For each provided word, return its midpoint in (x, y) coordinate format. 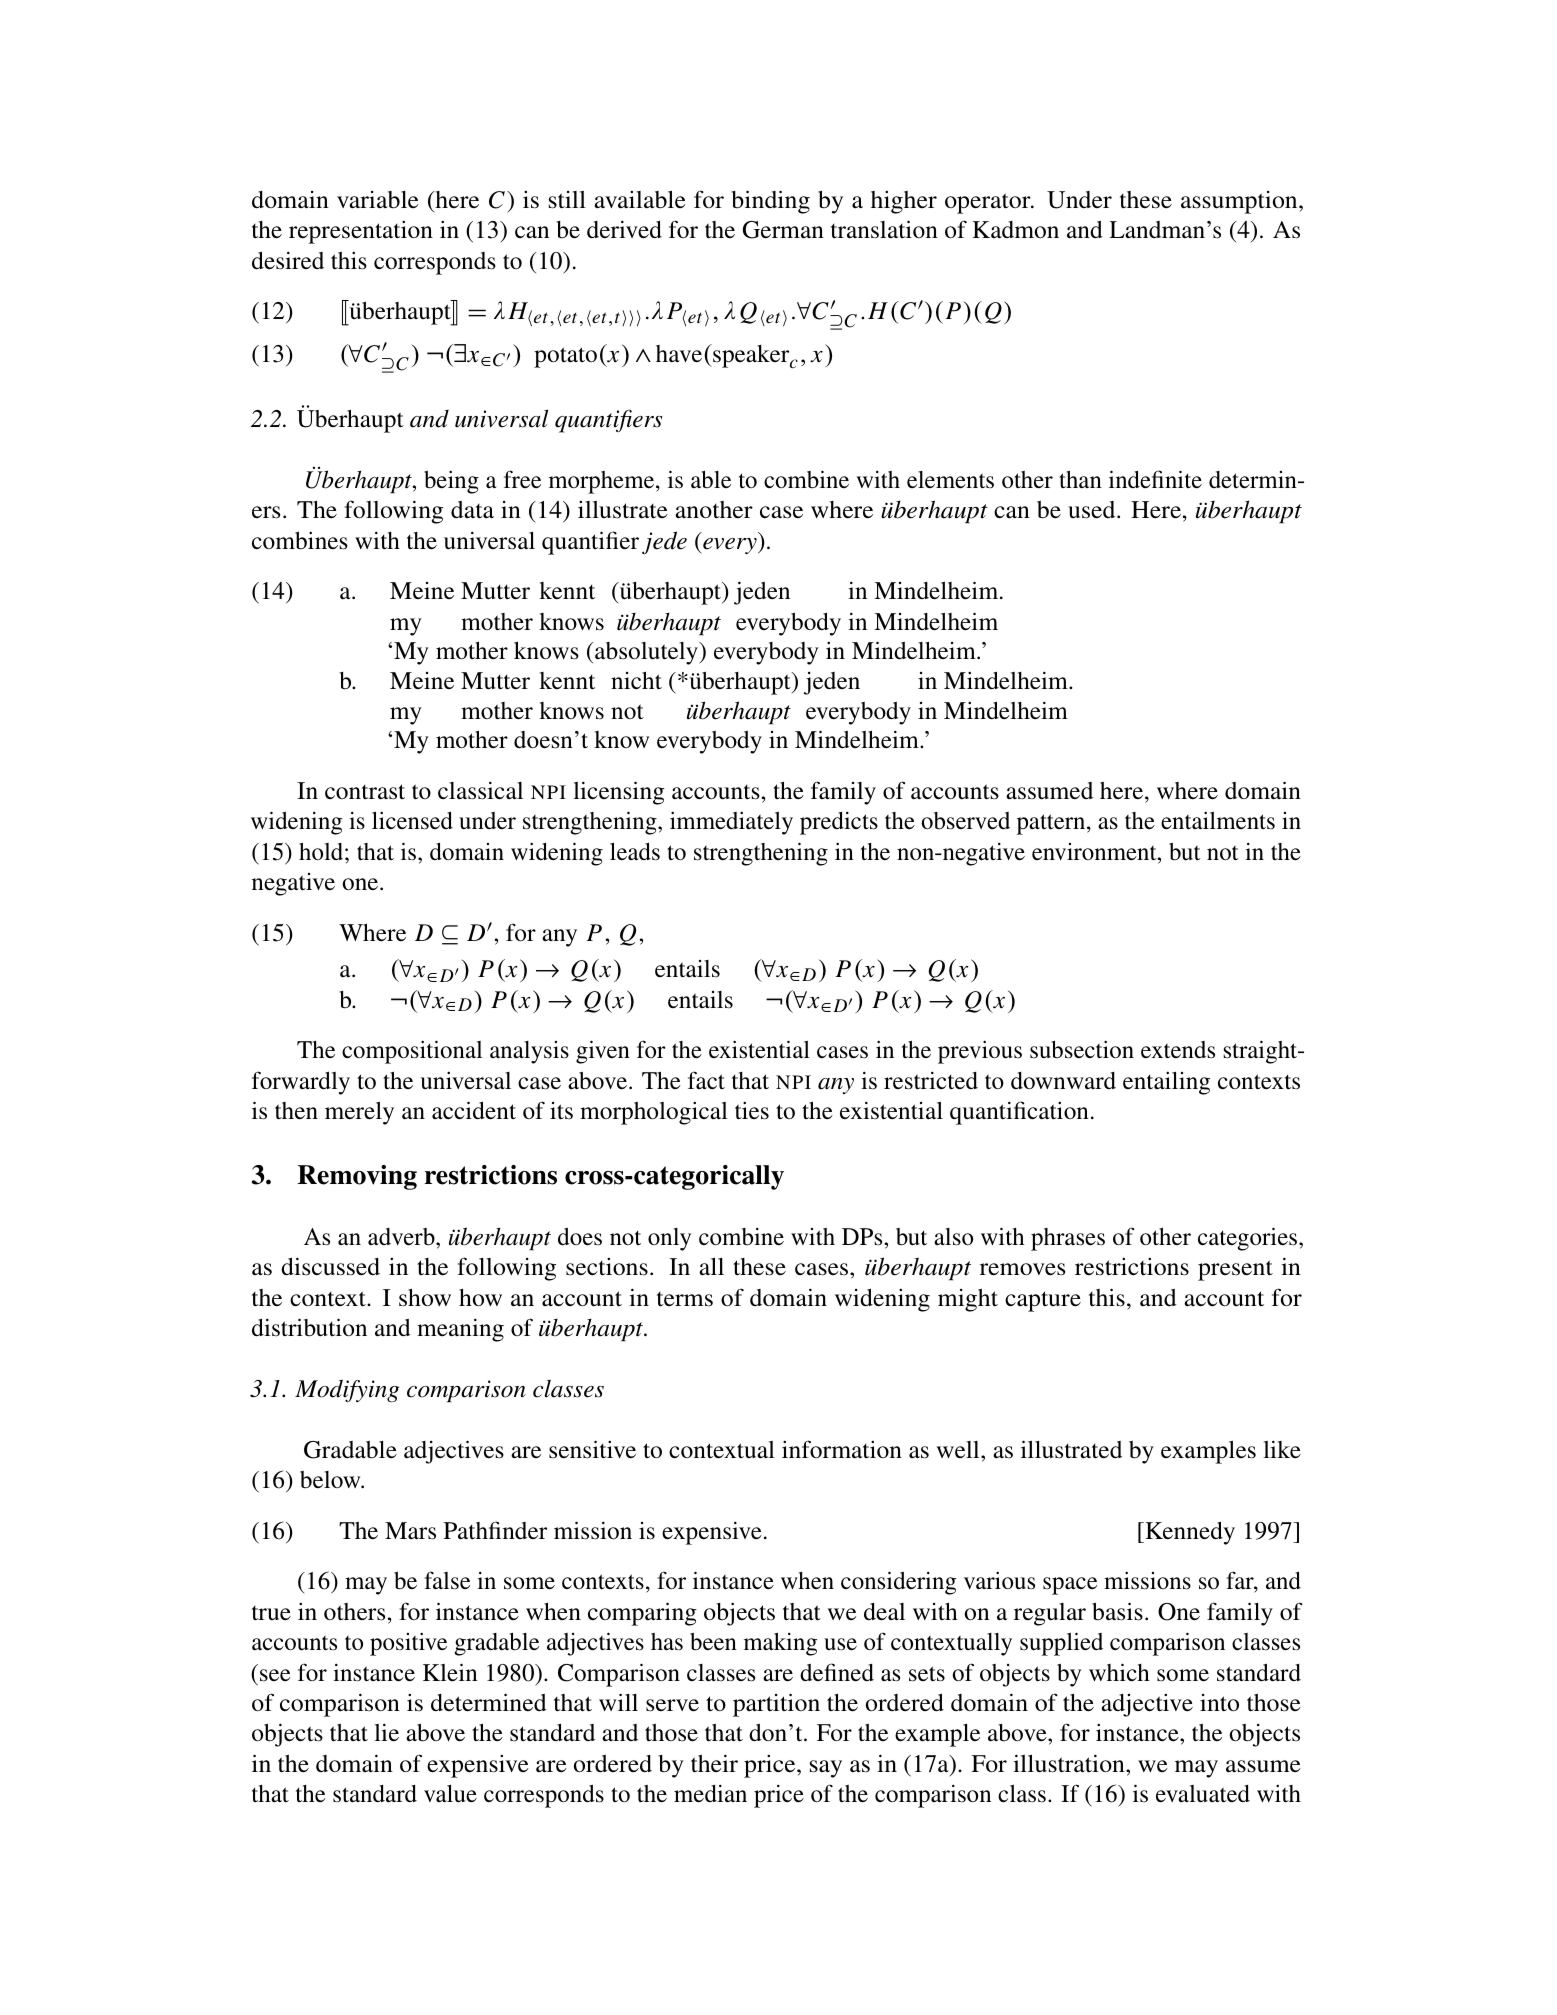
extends (1178, 1050)
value (450, 1794)
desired (288, 260)
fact (706, 1080)
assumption (1240, 202)
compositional (412, 1052)
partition (776, 1705)
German (783, 230)
